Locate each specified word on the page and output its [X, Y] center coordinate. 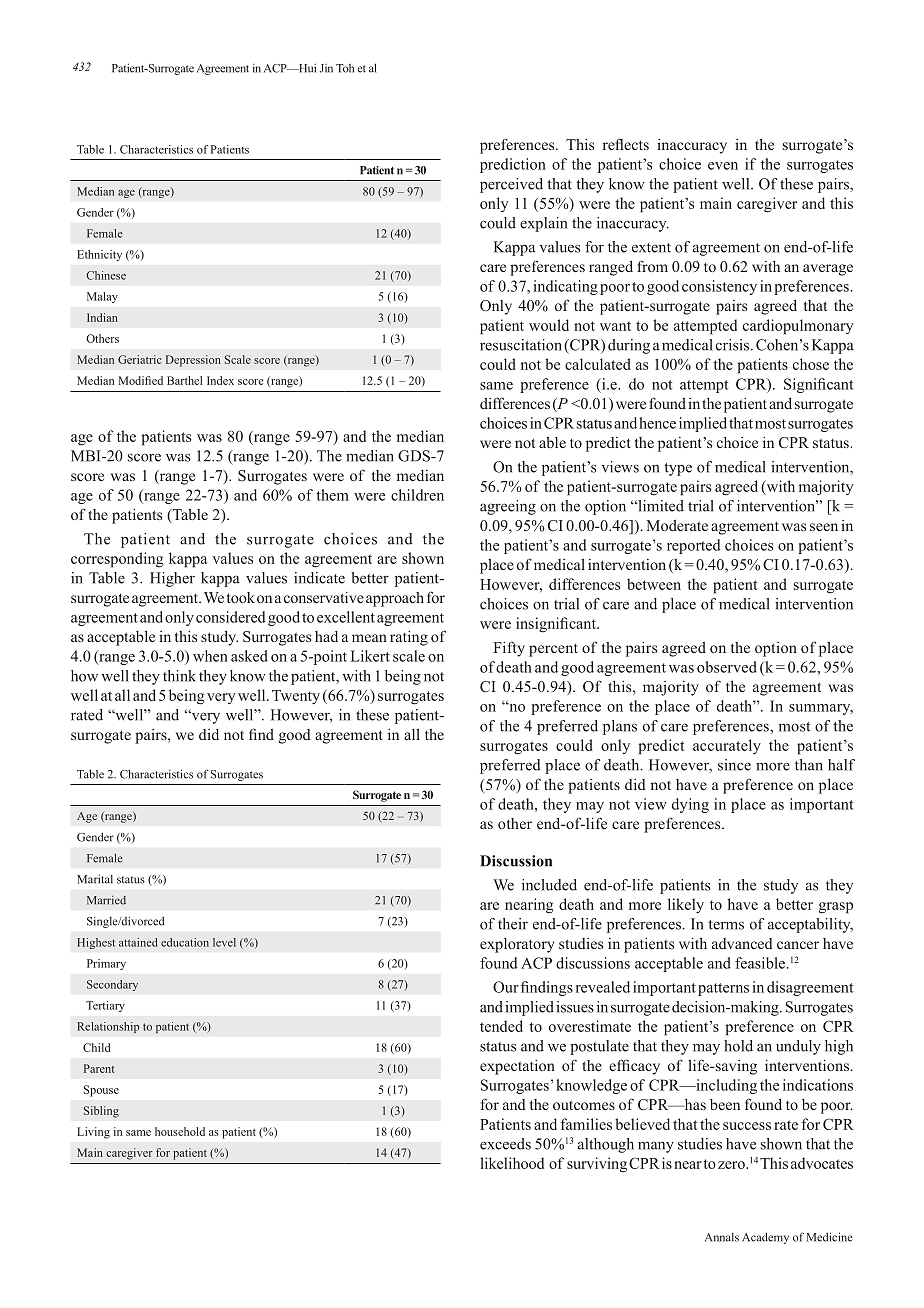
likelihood [512, 1163]
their [513, 924]
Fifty [509, 649]
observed [727, 667]
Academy [765, 1238]
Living [93, 1133]
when [210, 656]
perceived [511, 185]
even [723, 166]
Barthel [184, 380]
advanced [742, 943]
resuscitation [521, 345]
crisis [734, 345]
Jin [326, 68]
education [185, 942]
